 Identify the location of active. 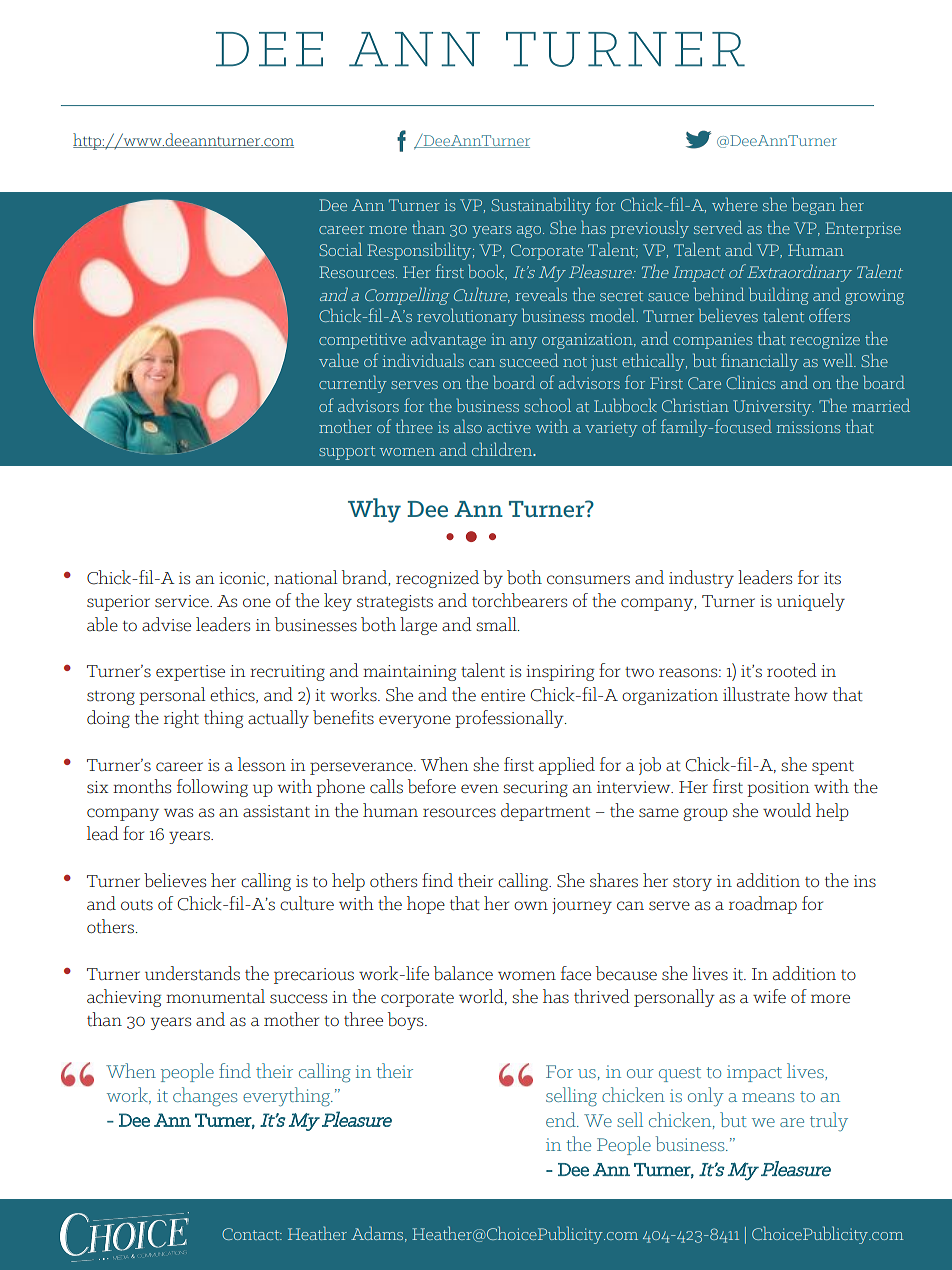
(509, 427).
